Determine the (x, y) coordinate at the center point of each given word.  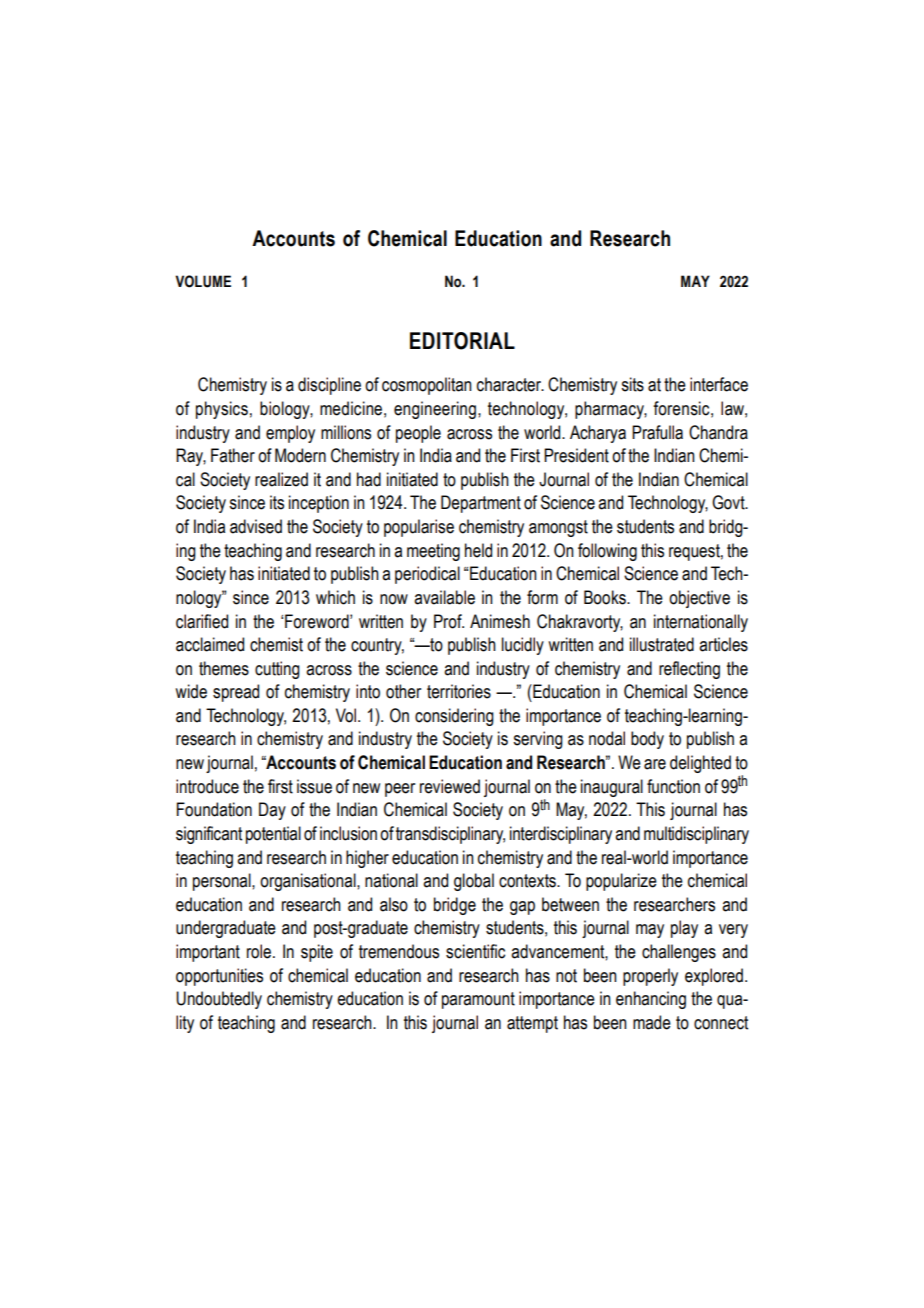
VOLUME (203, 281)
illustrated (662, 644)
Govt (729, 502)
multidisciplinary (696, 835)
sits (632, 384)
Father (233, 455)
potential (273, 835)
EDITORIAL (462, 341)
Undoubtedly (219, 1000)
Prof (449, 621)
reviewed (450, 786)
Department (481, 504)
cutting (277, 670)
